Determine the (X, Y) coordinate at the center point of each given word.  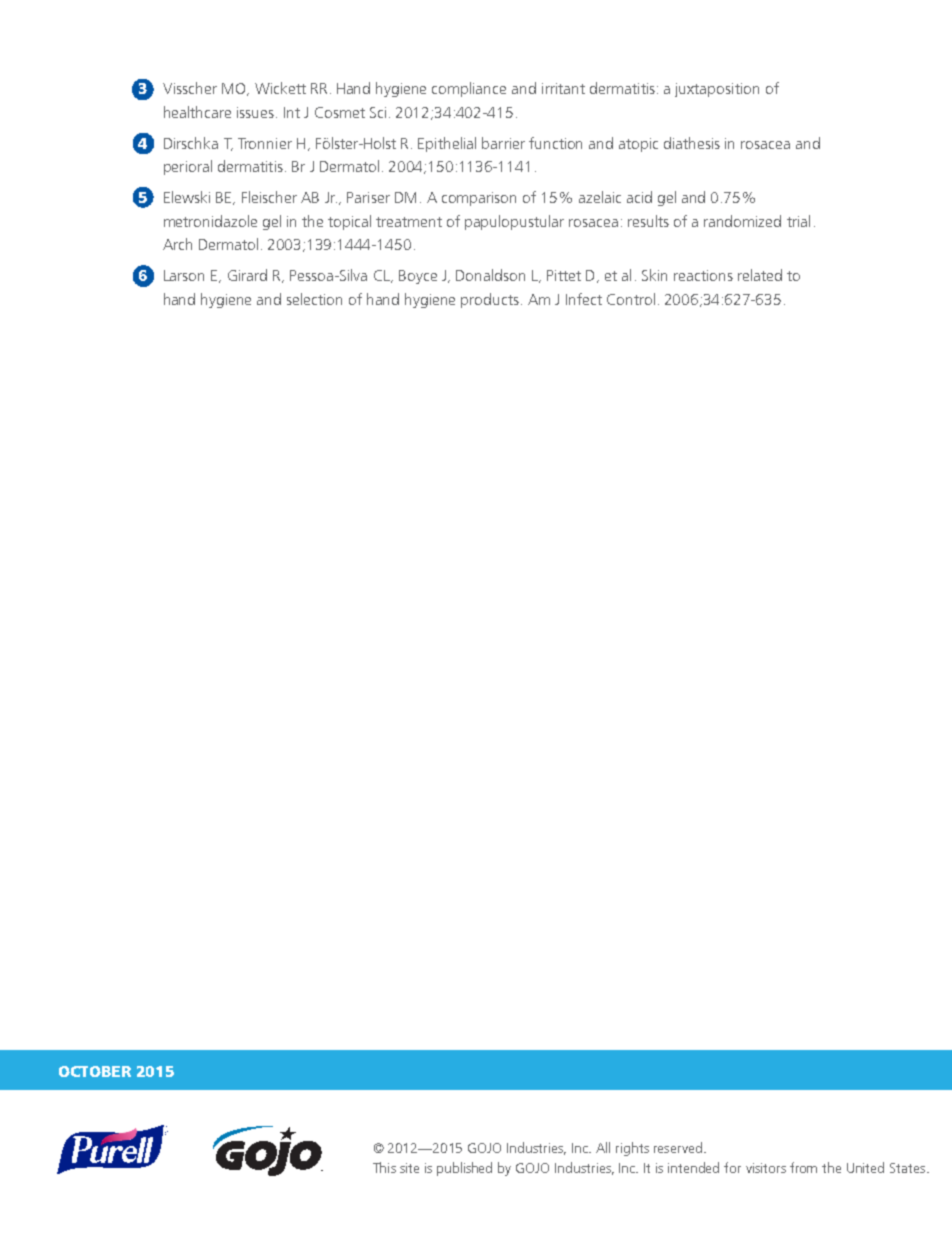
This (384, 1167)
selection (314, 299)
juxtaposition (717, 90)
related (760, 275)
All (603, 1147)
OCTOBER (95, 1071)
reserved (678, 1147)
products (490, 300)
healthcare (197, 112)
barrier (503, 143)
